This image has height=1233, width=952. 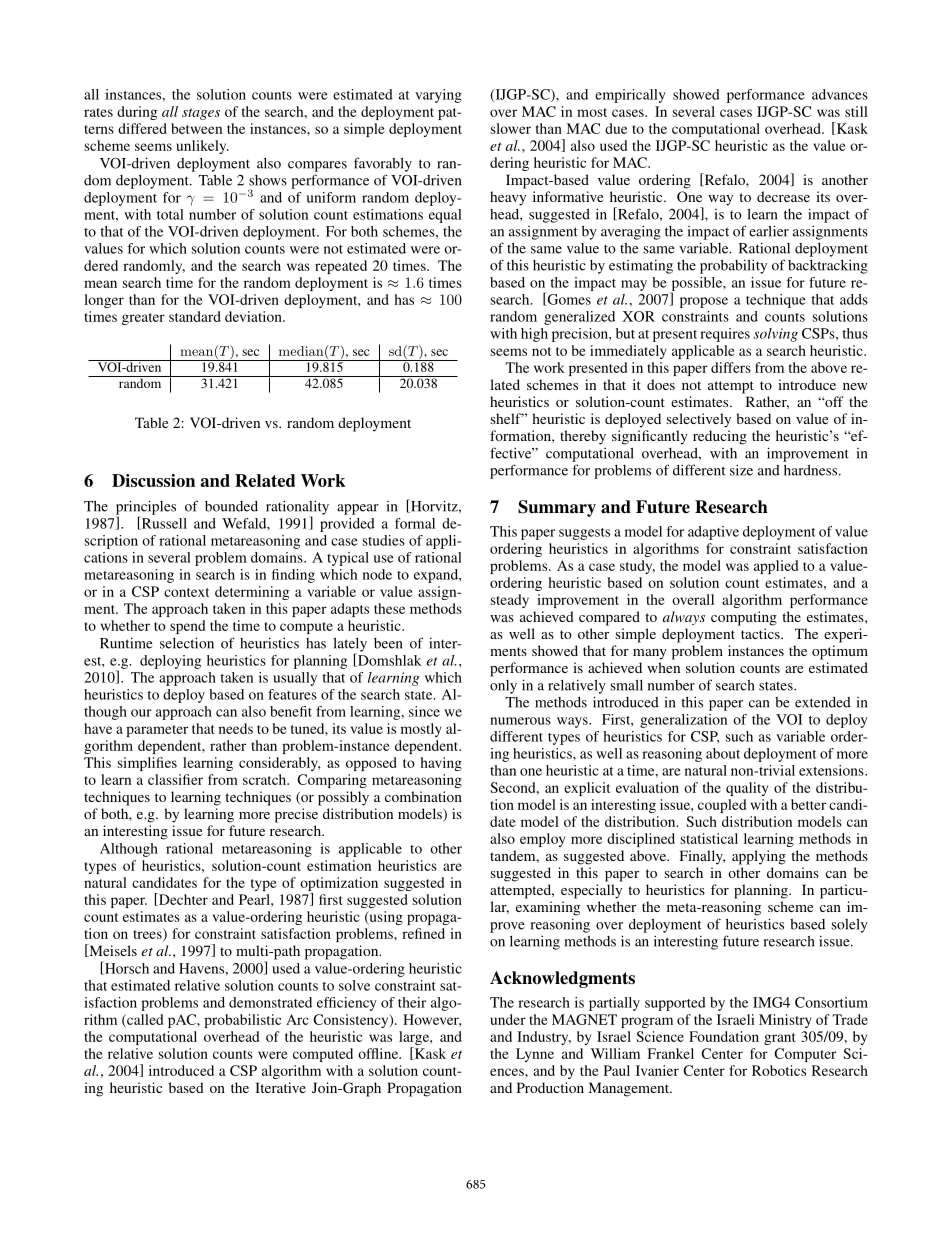 I want to click on advances, so click(x=840, y=94).
